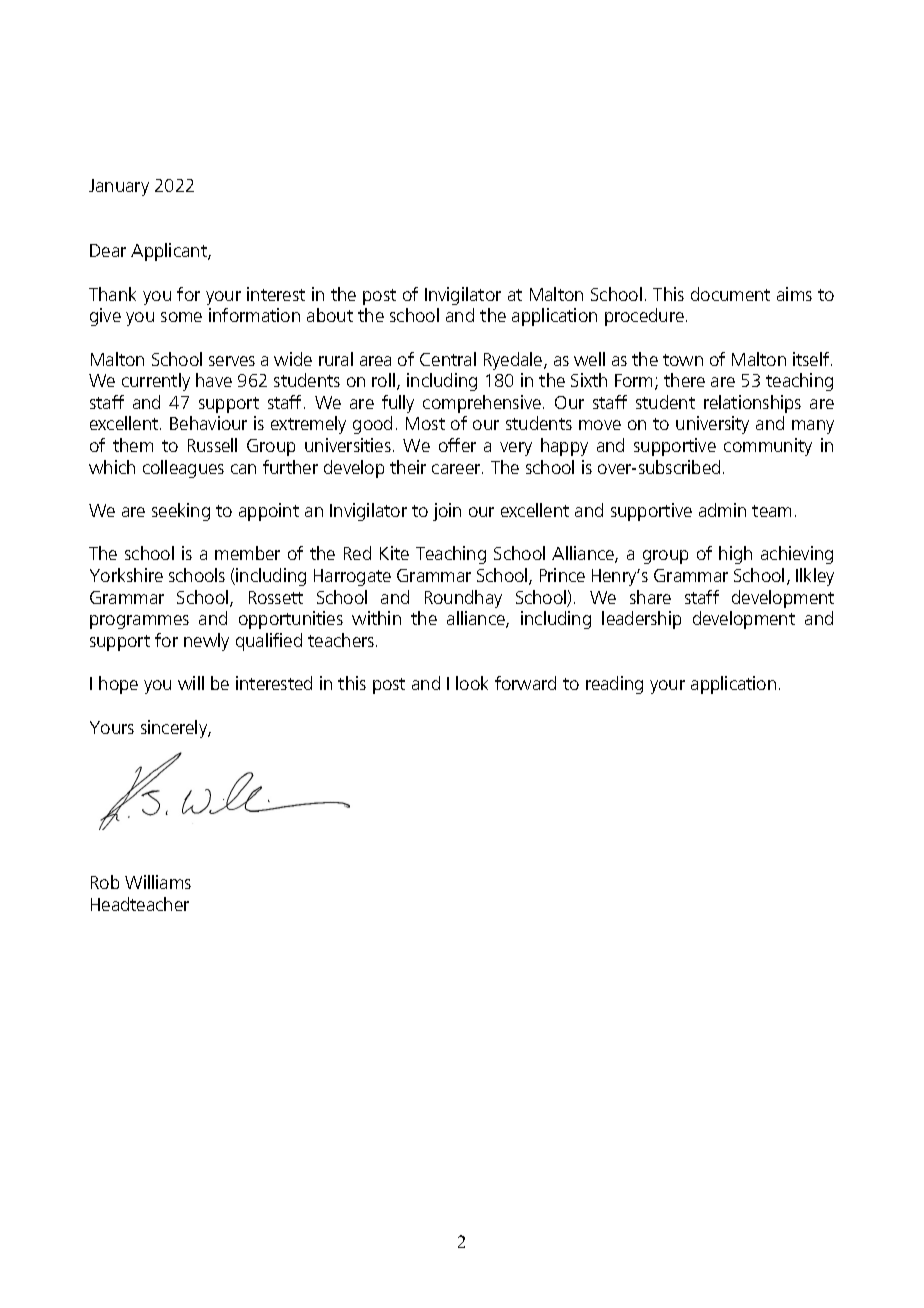 This page has height=1308, width=924. I want to click on about, so click(330, 315).
